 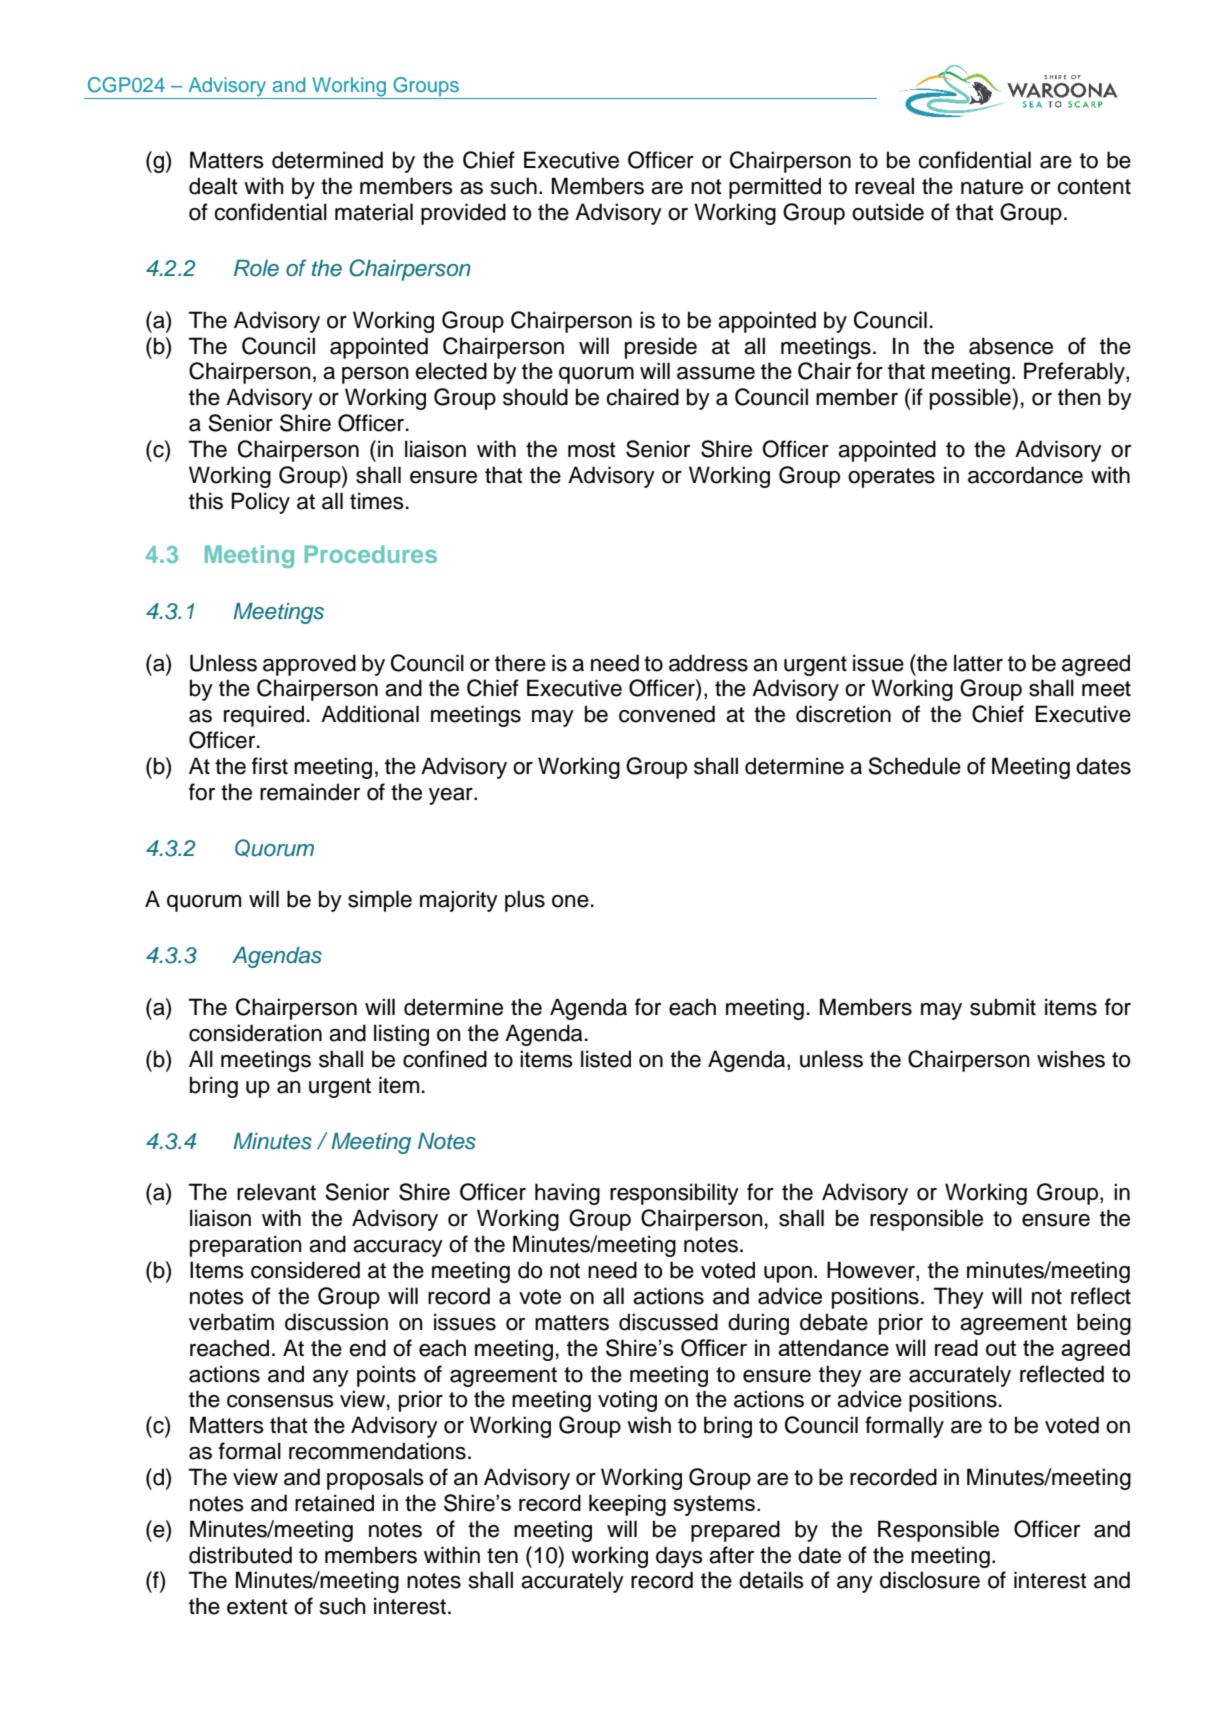 I want to click on accordance, so click(x=1025, y=475).
